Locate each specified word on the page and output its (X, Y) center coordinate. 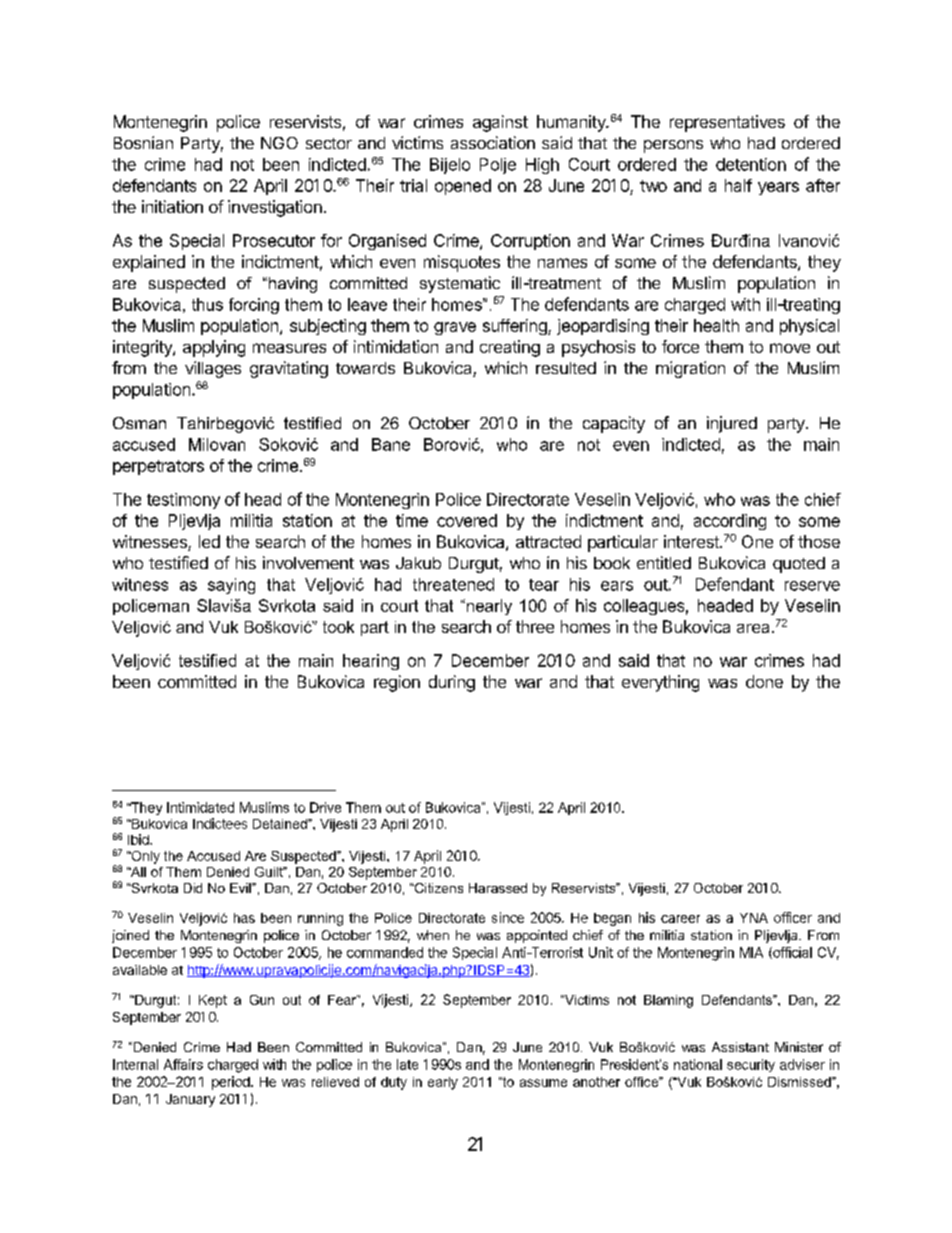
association (493, 142)
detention (751, 164)
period (232, 1083)
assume (543, 1083)
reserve (812, 586)
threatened (453, 584)
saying (231, 586)
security (751, 1065)
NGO (279, 143)
